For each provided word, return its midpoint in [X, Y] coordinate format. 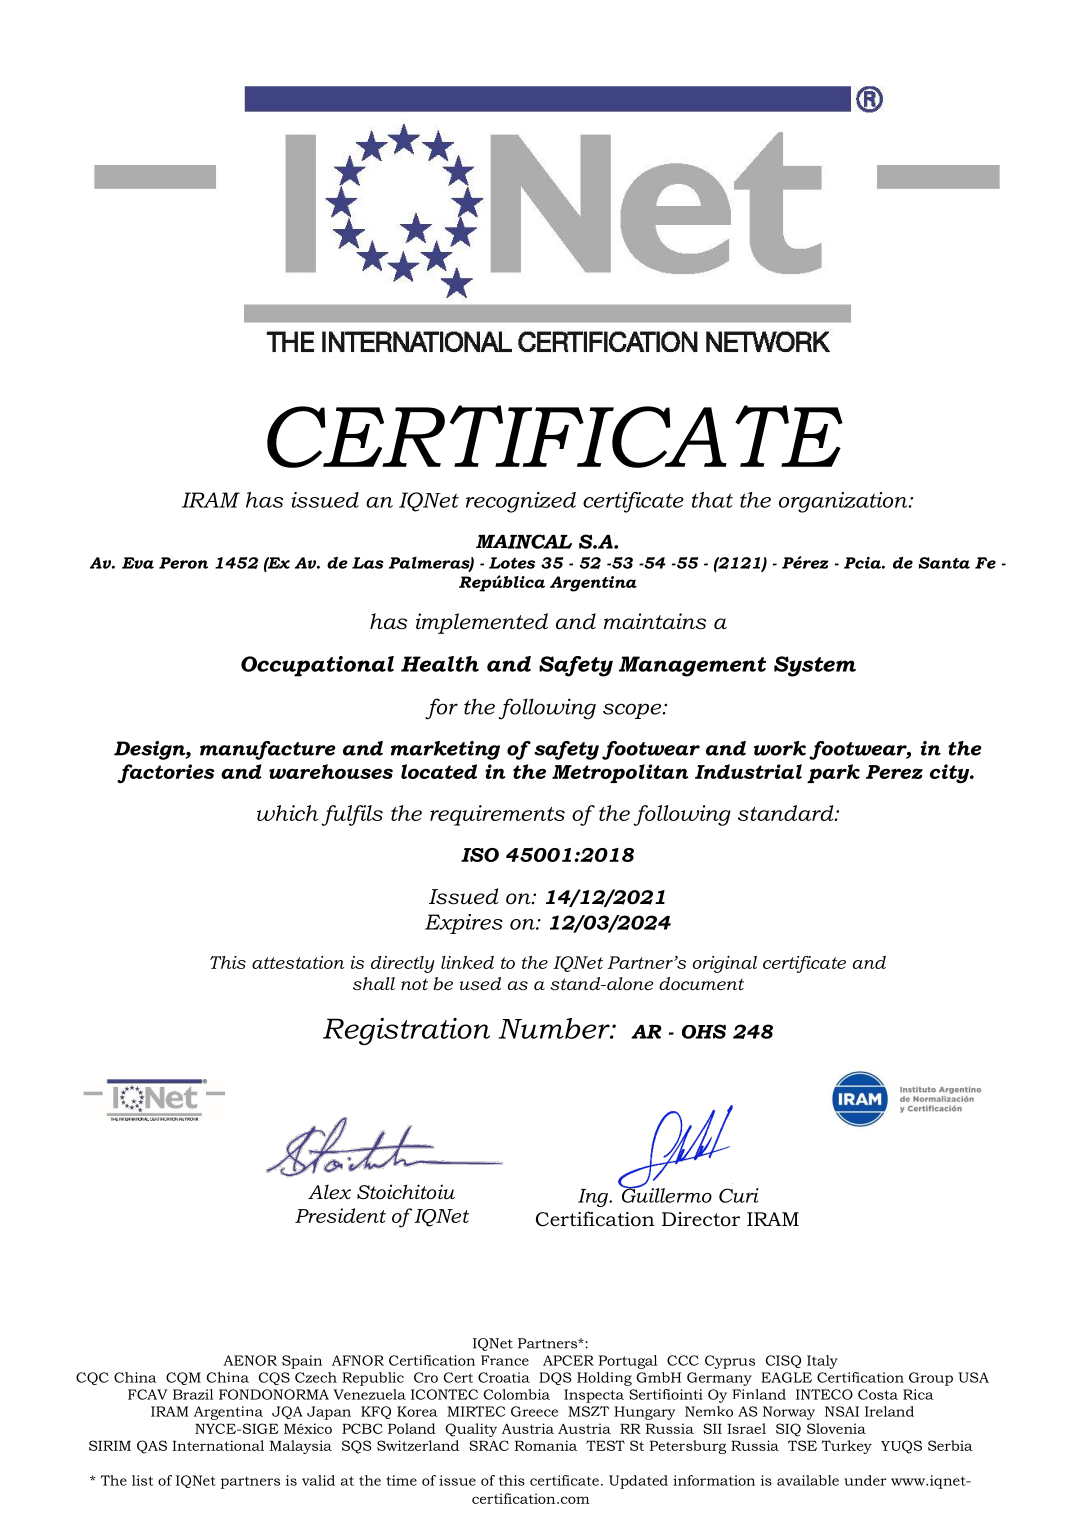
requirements [497, 815]
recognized [521, 502]
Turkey [847, 1447]
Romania [546, 1445]
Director [701, 1219]
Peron [183, 563]
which [287, 813]
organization [844, 502]
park [833, 773]
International [218, 1445]
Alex [329, 1192]
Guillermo [666, 1194]
